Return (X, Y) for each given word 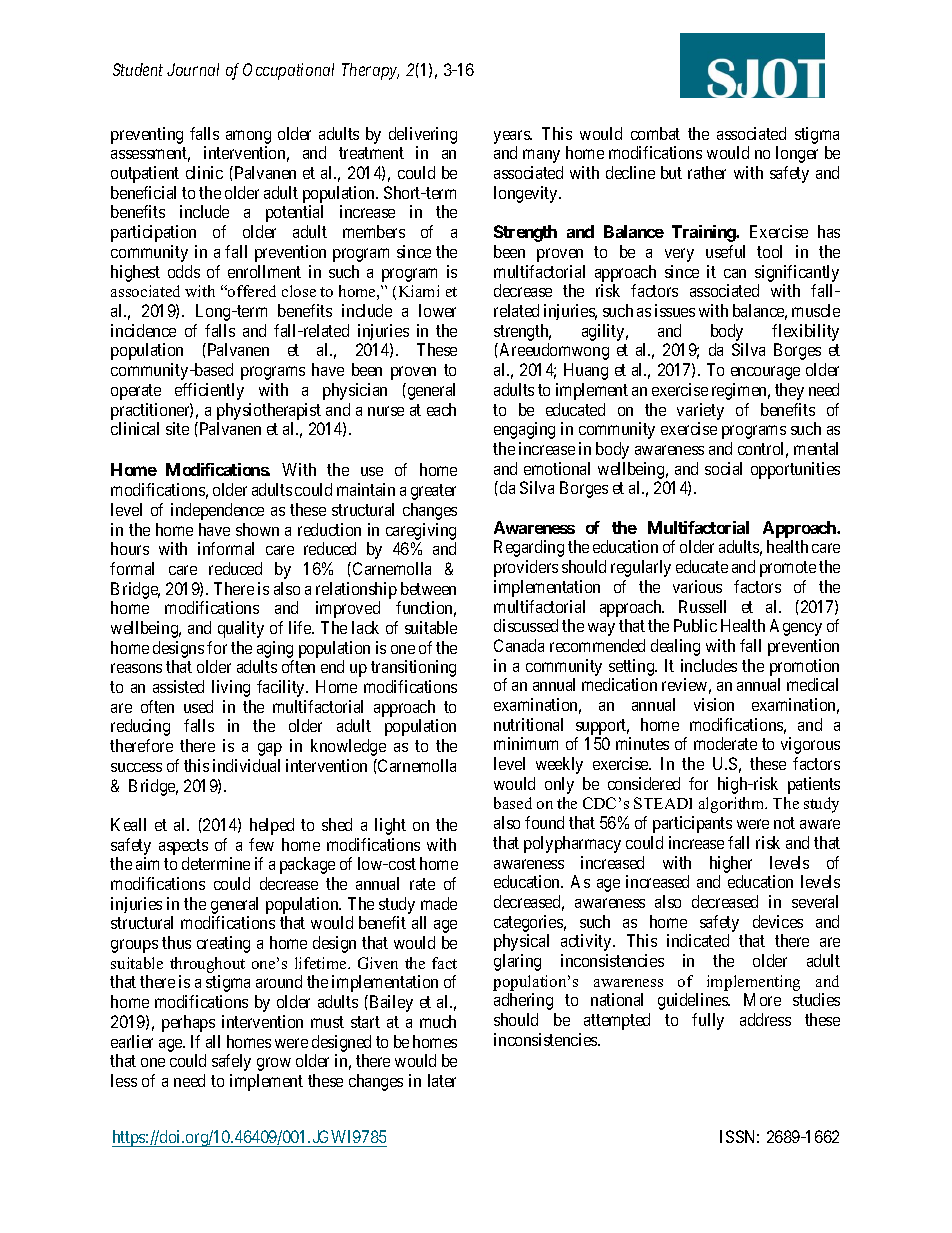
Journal (193, 69)
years (513, 138)
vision (714, 704)
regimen (741, 391)
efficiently (209, 391)
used (198, 706)
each (441, 409)
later (442, 1080)
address (765, 1019)
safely (231, 1062)
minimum (526, 743)
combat (655, 133)
